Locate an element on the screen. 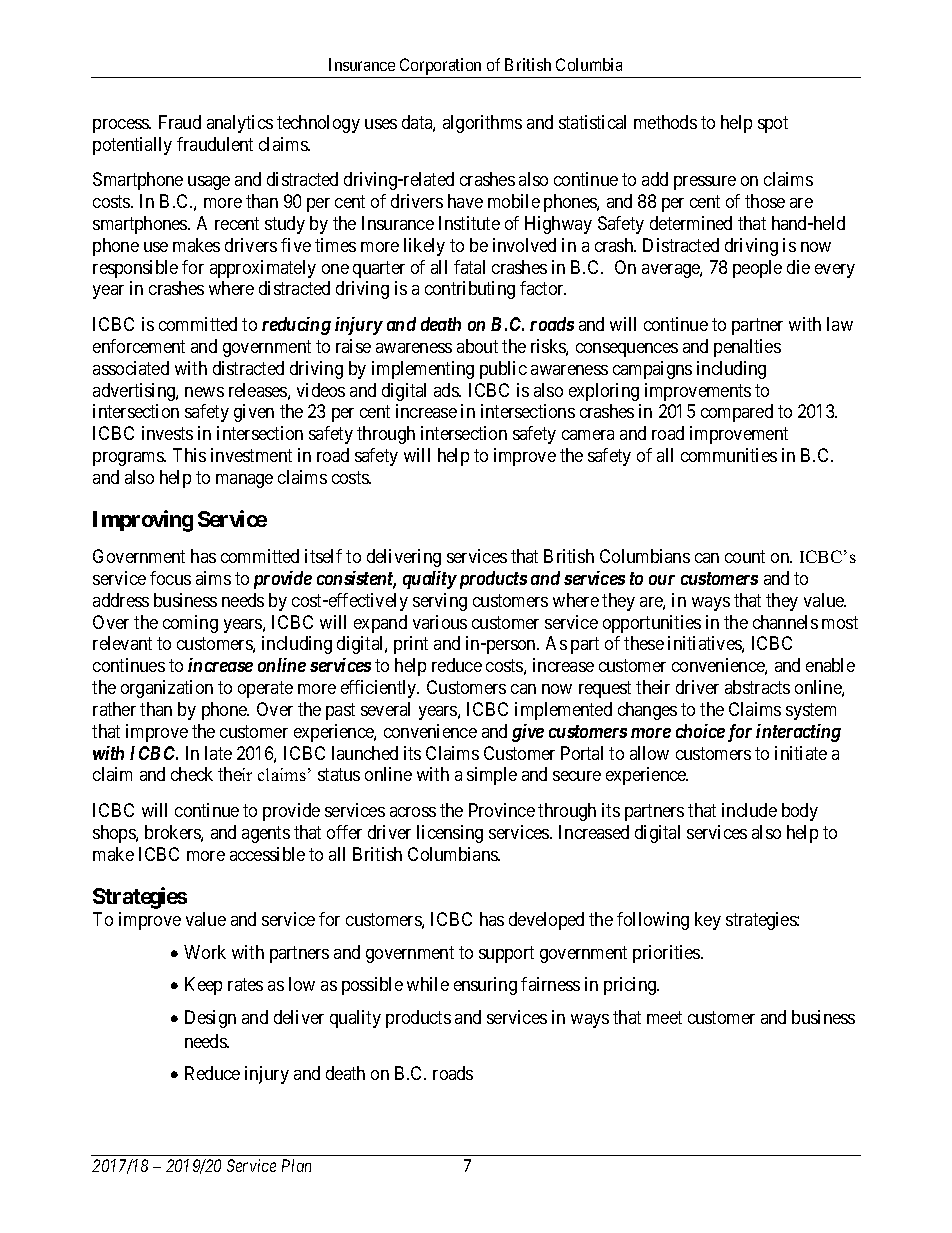  algorithms is located at coordinates (482, 124).
